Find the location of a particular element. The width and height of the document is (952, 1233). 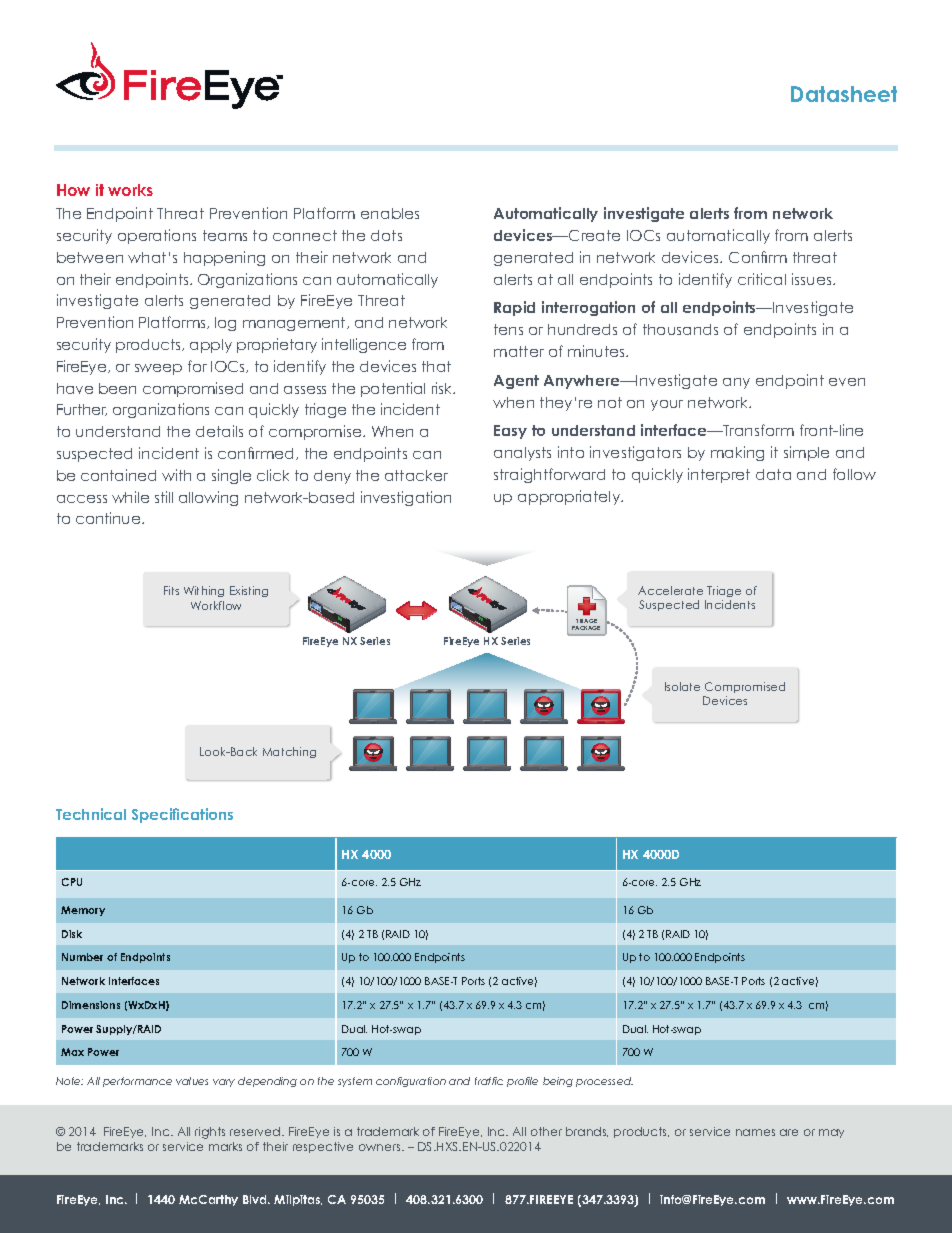

rights is located at coordinates (210, 1133).
